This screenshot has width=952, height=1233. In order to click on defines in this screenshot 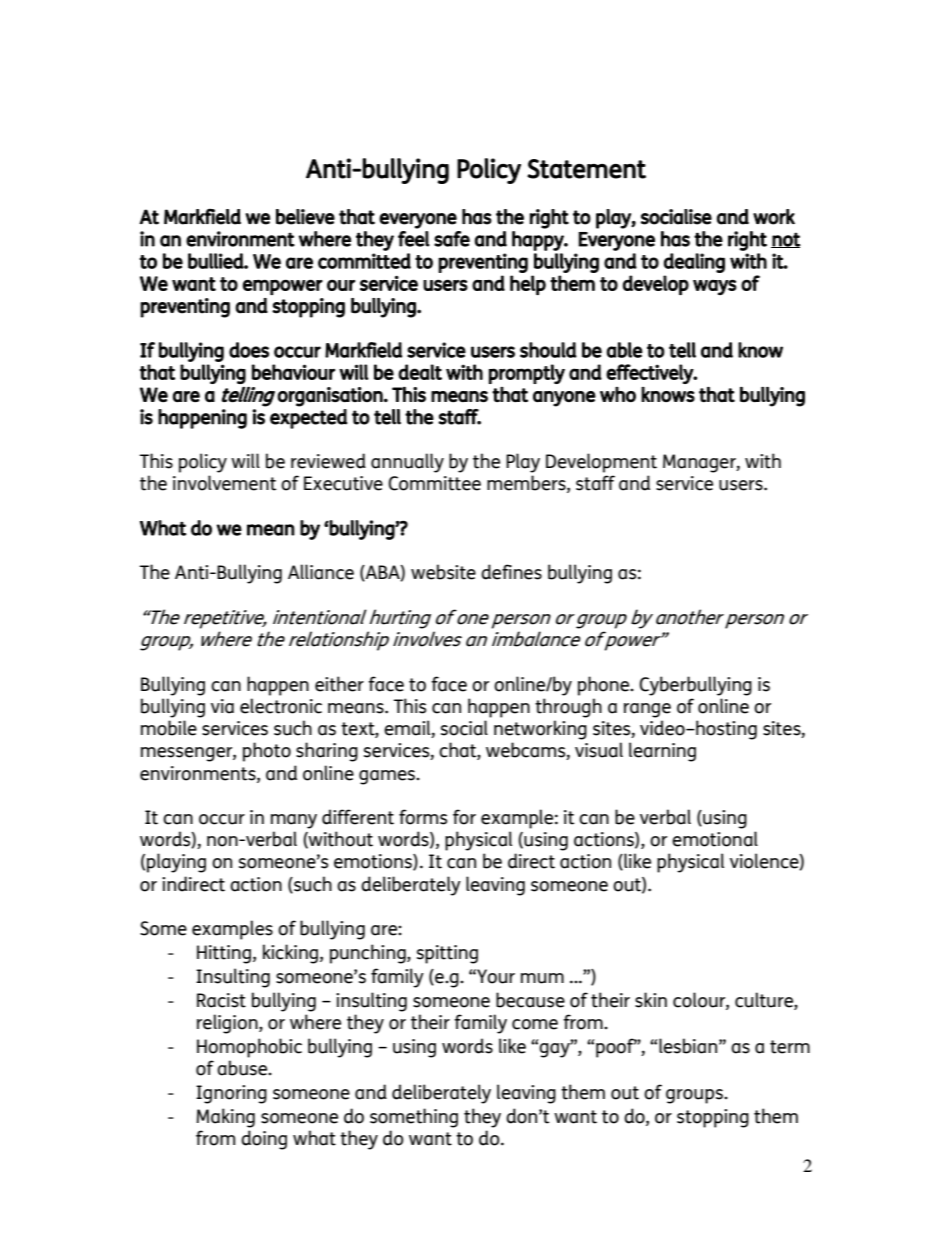, I will do `click(511, 572)`.
